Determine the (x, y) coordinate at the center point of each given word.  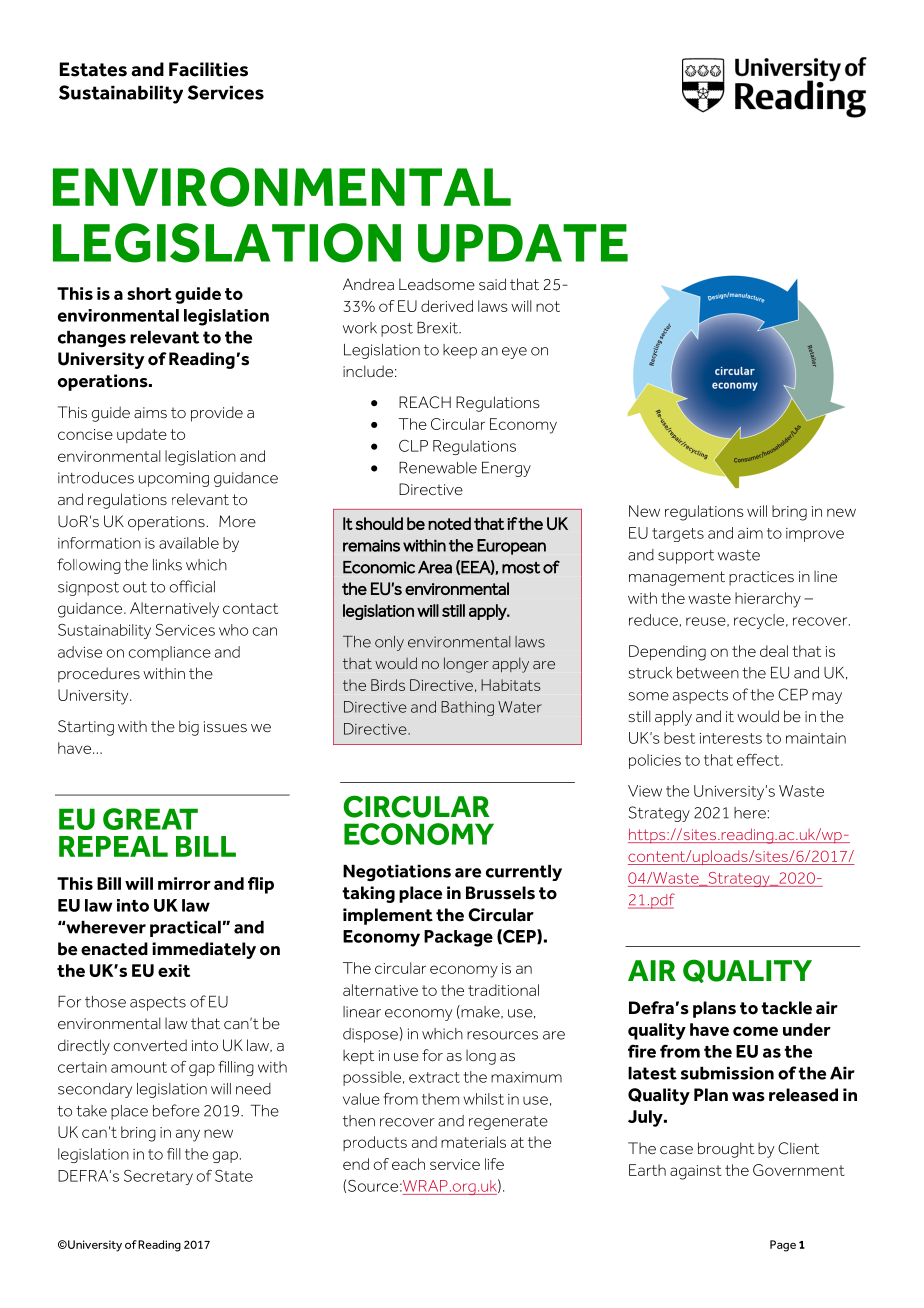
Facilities (208, 69)
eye (514, 353)
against (696, 1172)
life (494, 1164)
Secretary (158, 1177)
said (492, 284)
